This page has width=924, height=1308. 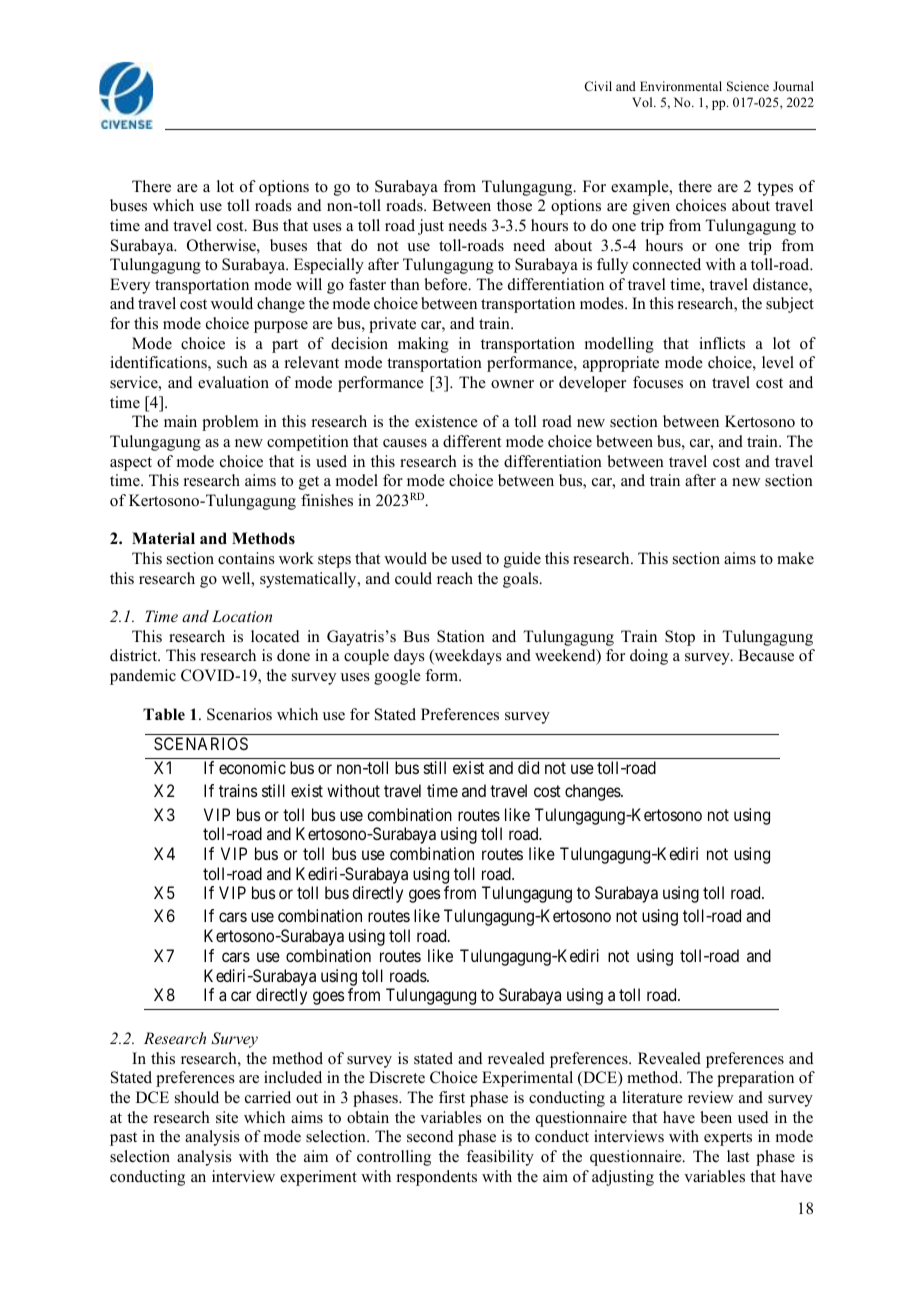 I want to click on did, so click(x=528, y=767).
